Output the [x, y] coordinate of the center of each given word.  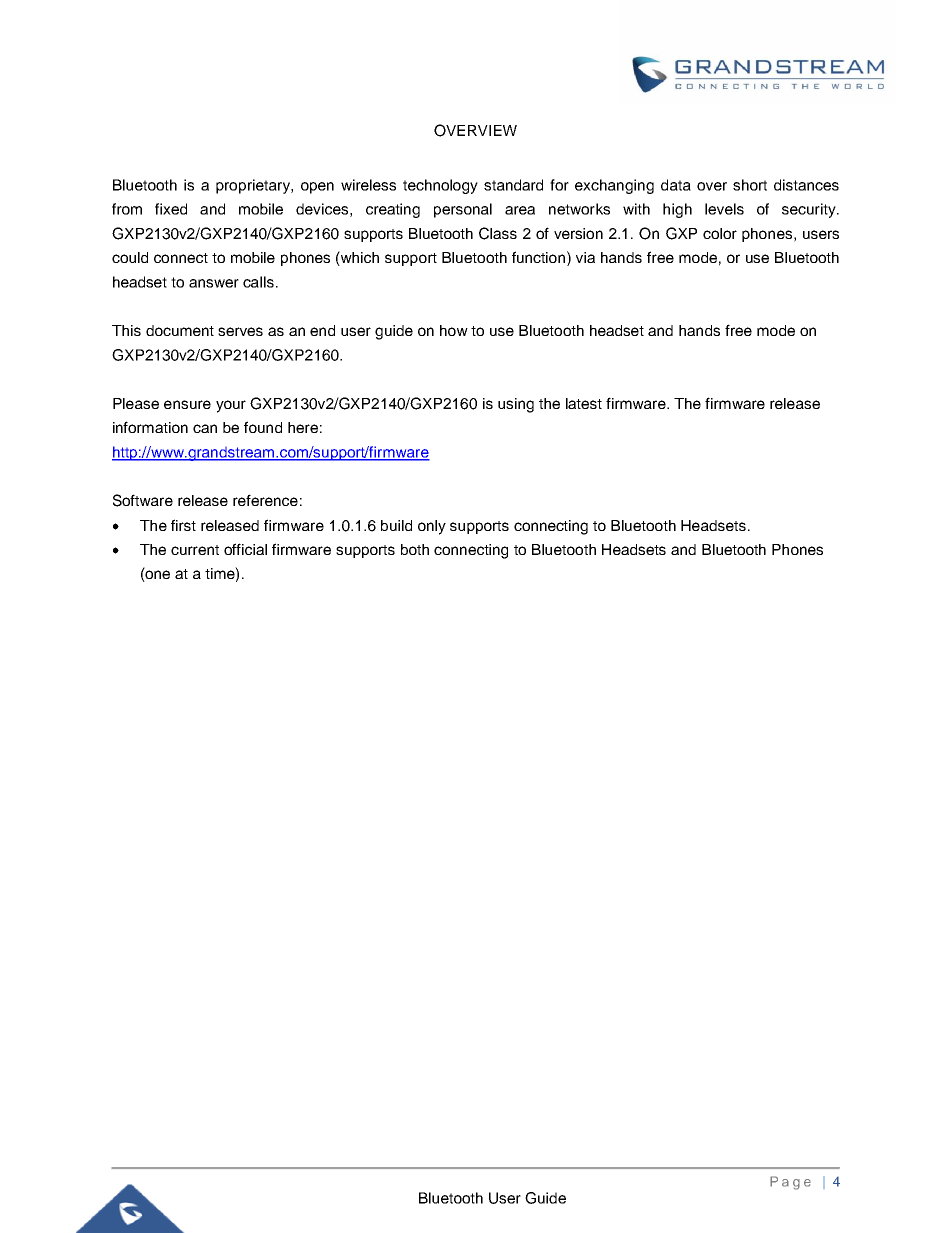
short [750, 185]
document [180, 330]
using [516, 405]
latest [584, 403]
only [432, 527]
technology [440, 186]
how [454, 330]
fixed [171, 209]
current [195, 550]
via [585, 257]
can [205, 428]
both [415, 549]
